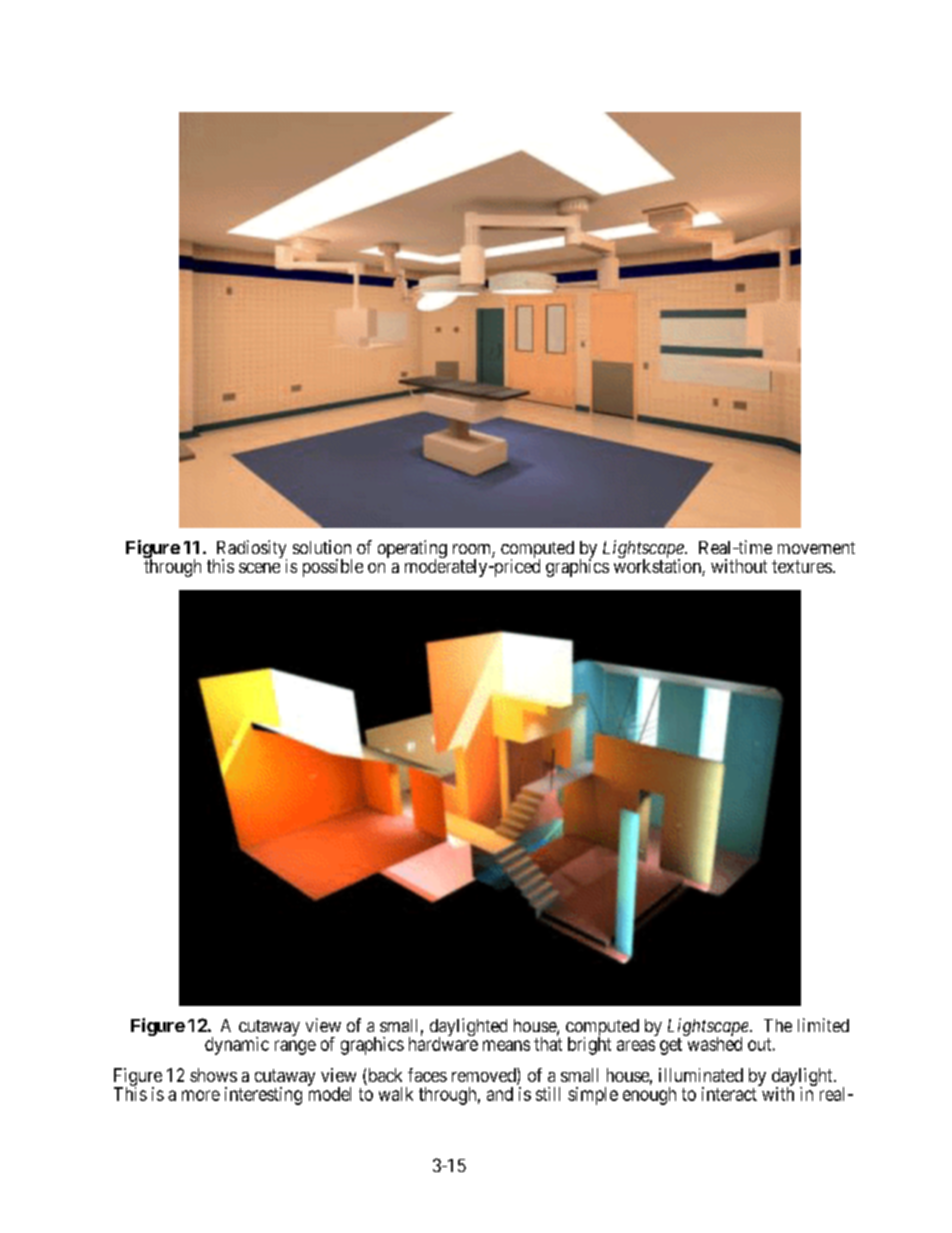  Describe the element at coordinates (263, 1096) in the screenshot. I see `interesting` at that location.
